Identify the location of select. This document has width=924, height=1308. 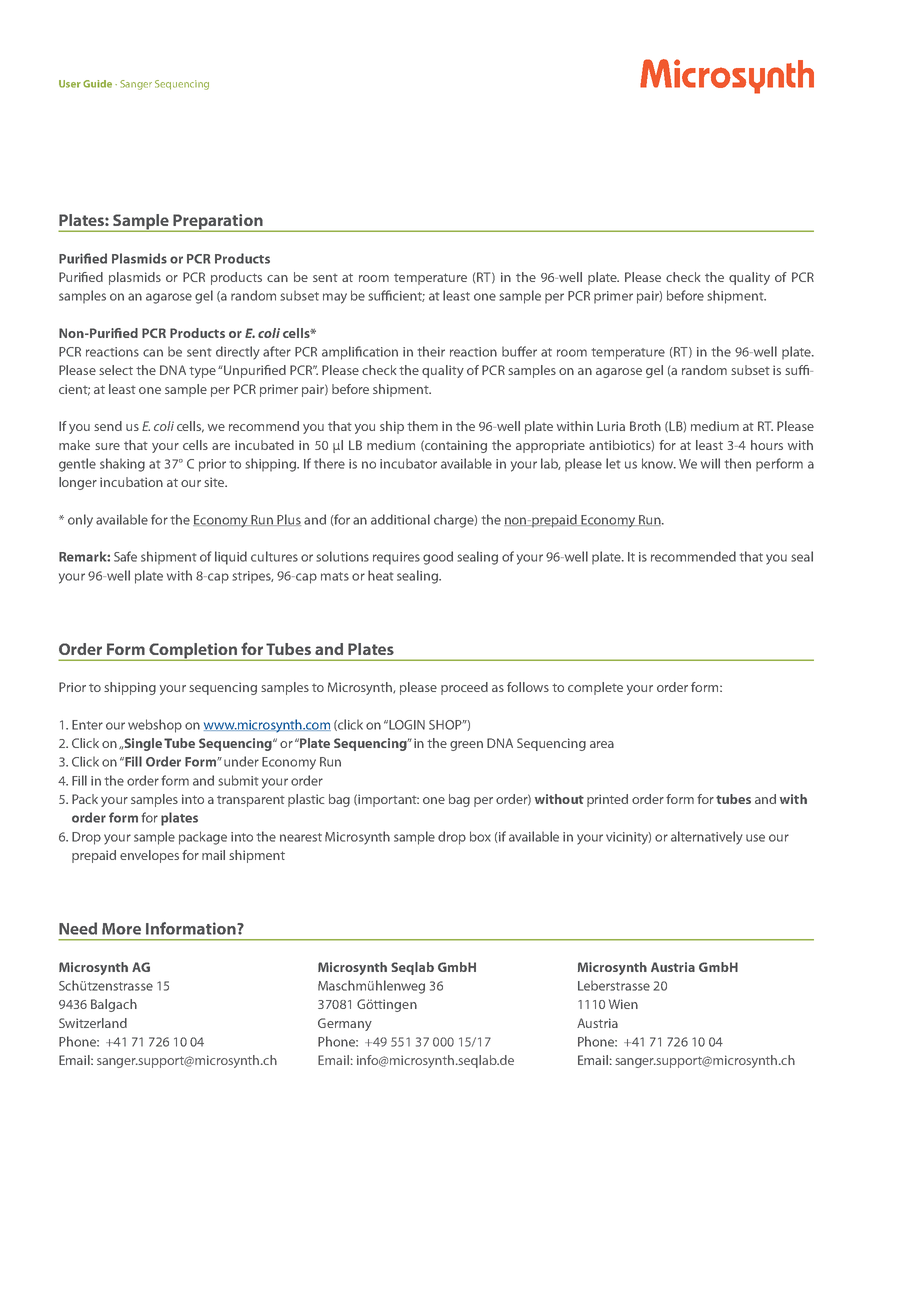
(116, 370).
